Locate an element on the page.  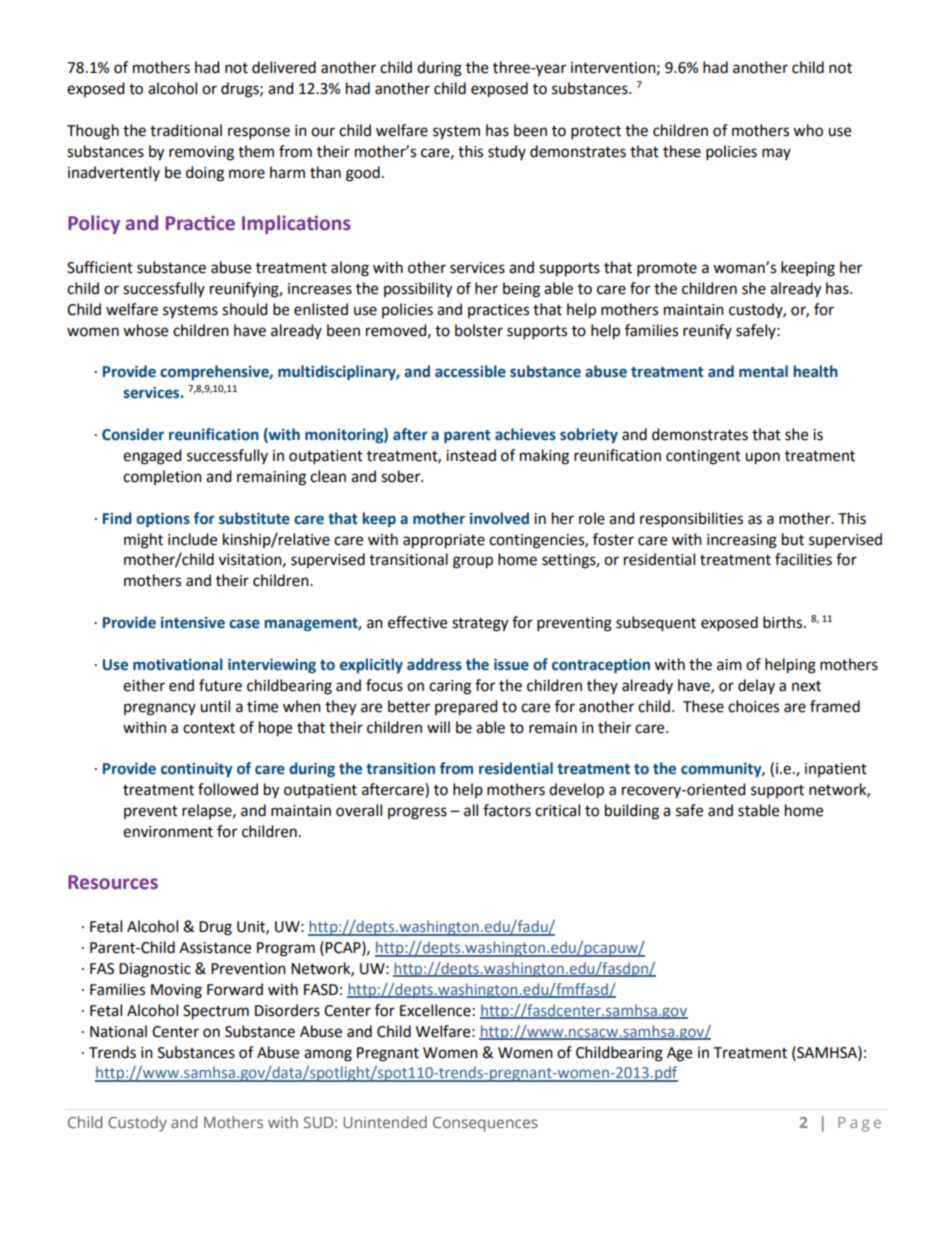
continuity is located at coordinates (197, 769).
